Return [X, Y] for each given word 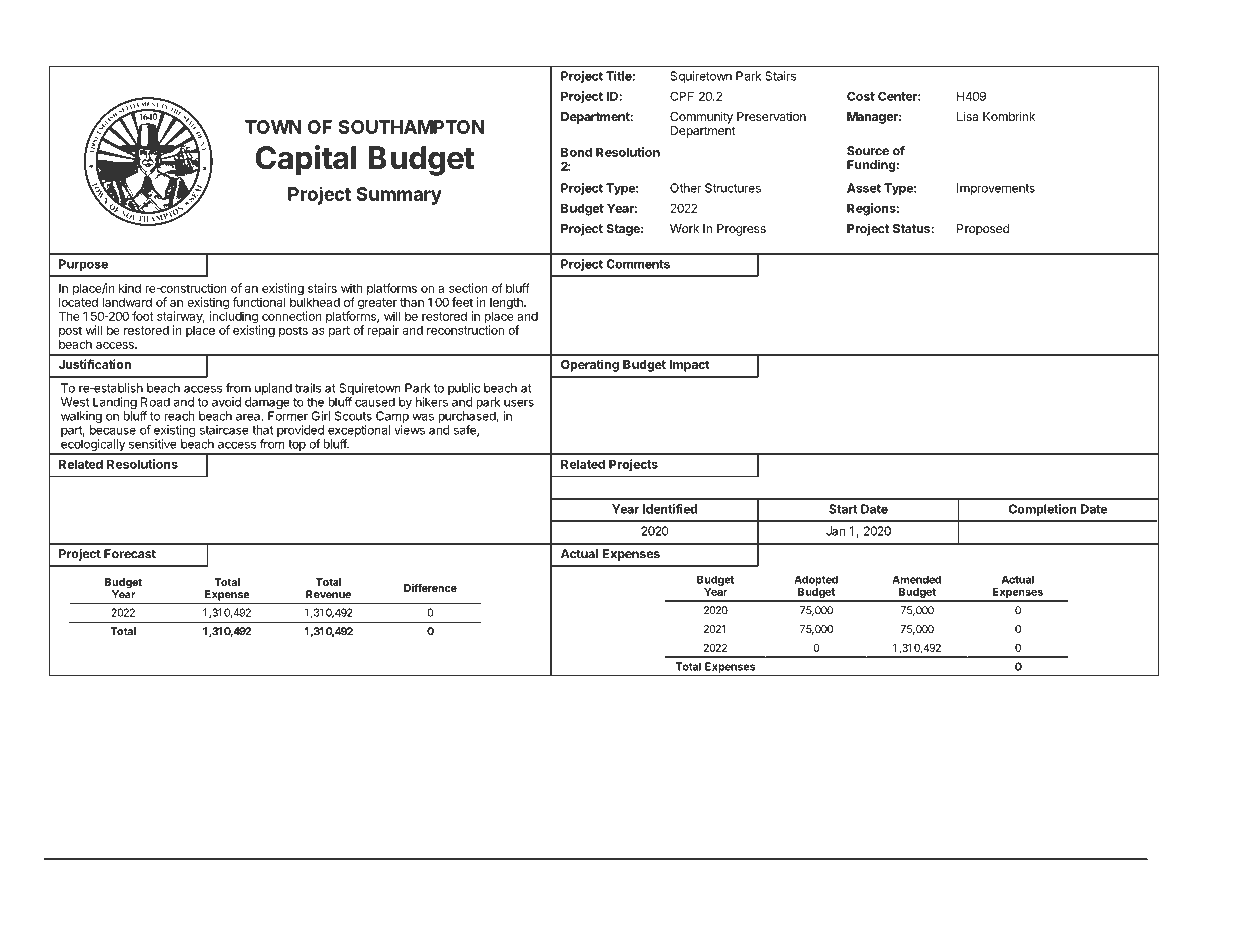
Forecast [130, 554]
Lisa [967, 116]
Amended [916, 580]
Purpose [83, 265]
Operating [590, 365]
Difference [430, 587]
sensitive [153, 444]
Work [684, 228]
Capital [305, 160]
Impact [690, 366]
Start [843, 509]
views [409, 430]
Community [701, 117]
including [235, 317]
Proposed [983, 230]
